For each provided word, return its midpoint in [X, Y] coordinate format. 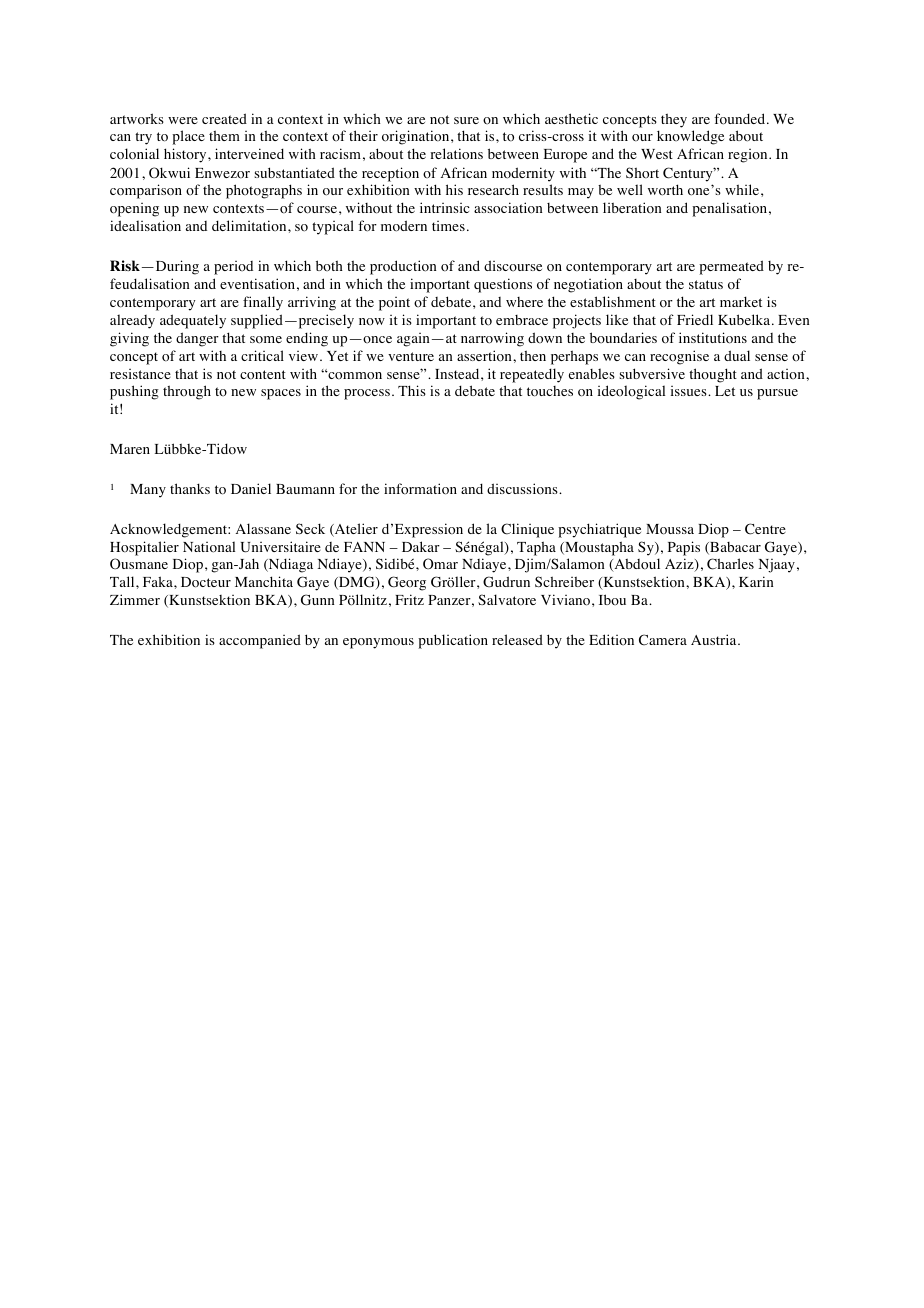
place [188, 137]
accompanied [260, 641]
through [187, 392]
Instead [458, 373]
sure [466, 120]
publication [453, 641]
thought [713, 375]
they [674, 120]
